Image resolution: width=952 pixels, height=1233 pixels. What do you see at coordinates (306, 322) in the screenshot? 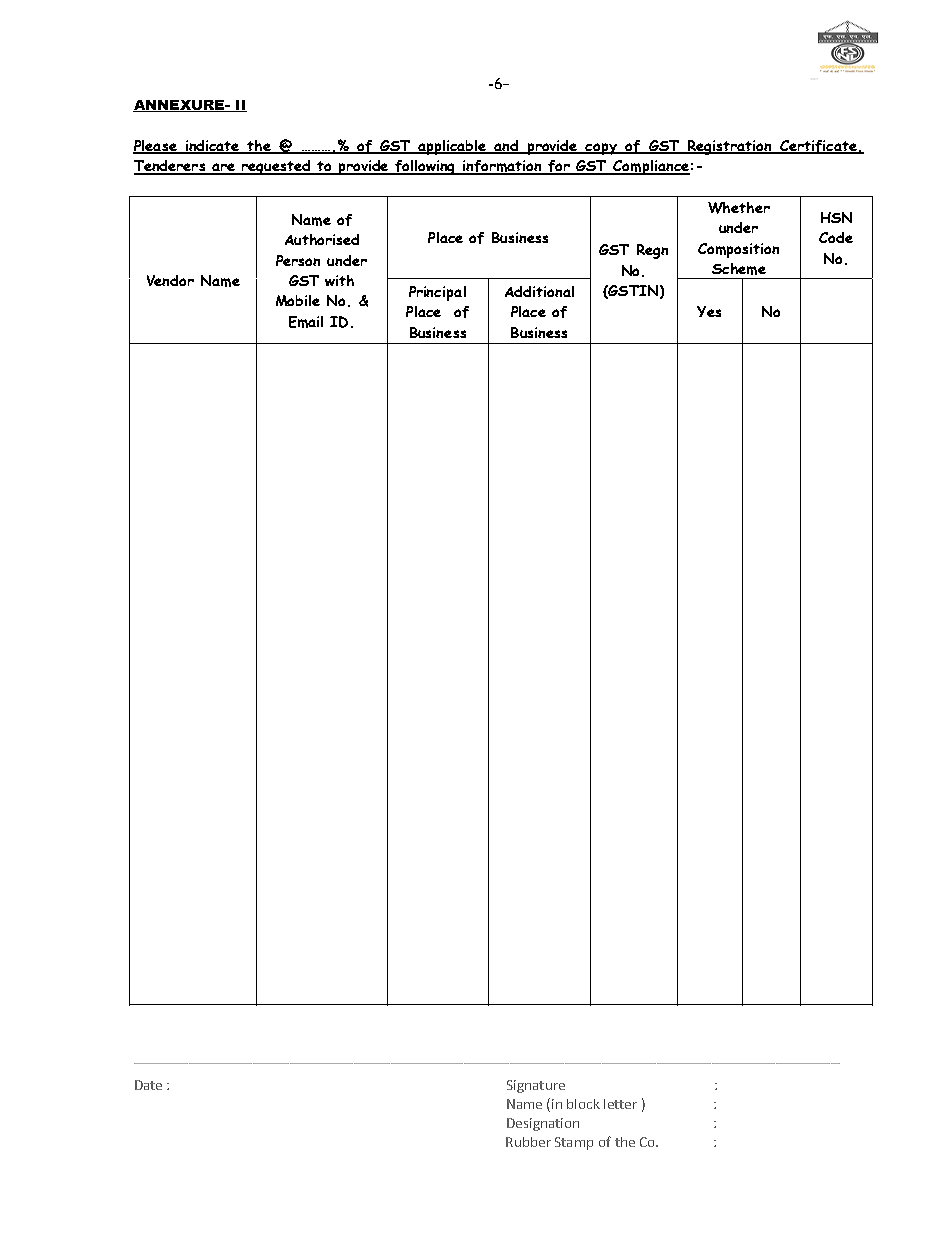
I see `Email` at bounding box center [306, 322].
